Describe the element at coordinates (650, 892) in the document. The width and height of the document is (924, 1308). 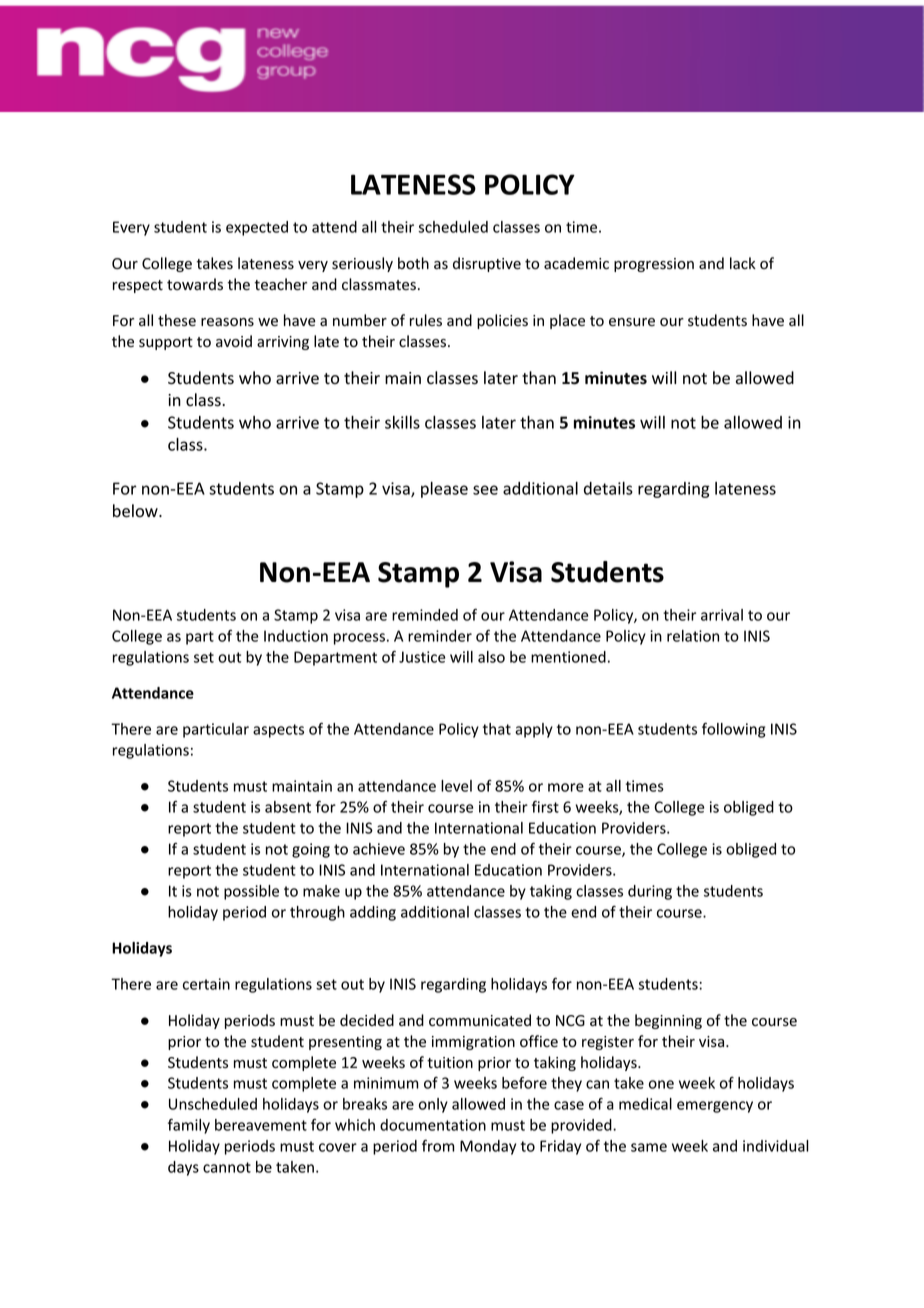
I see `during` at that location.
